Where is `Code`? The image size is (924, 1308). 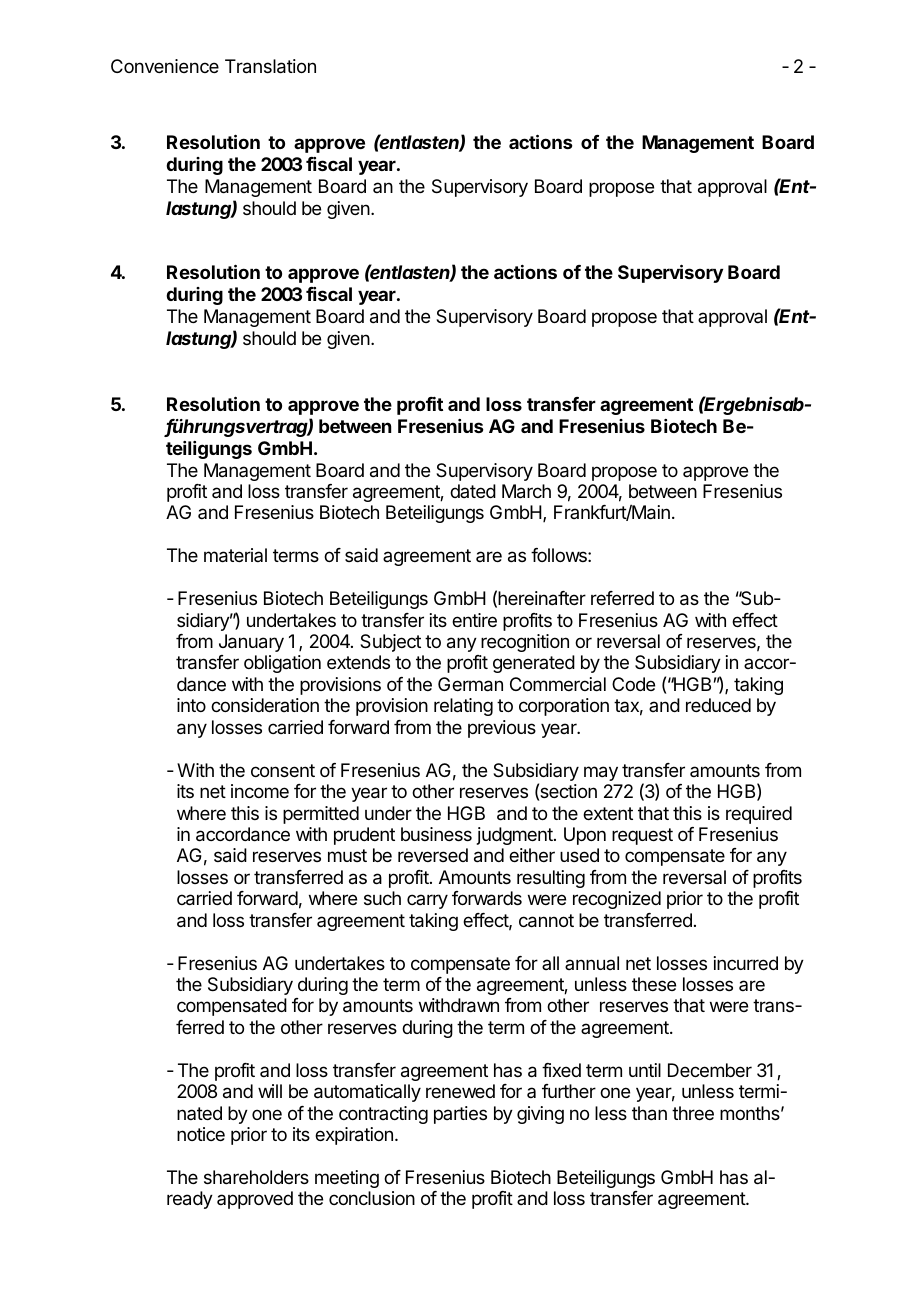
Code is located at coordinates (633, 684).
